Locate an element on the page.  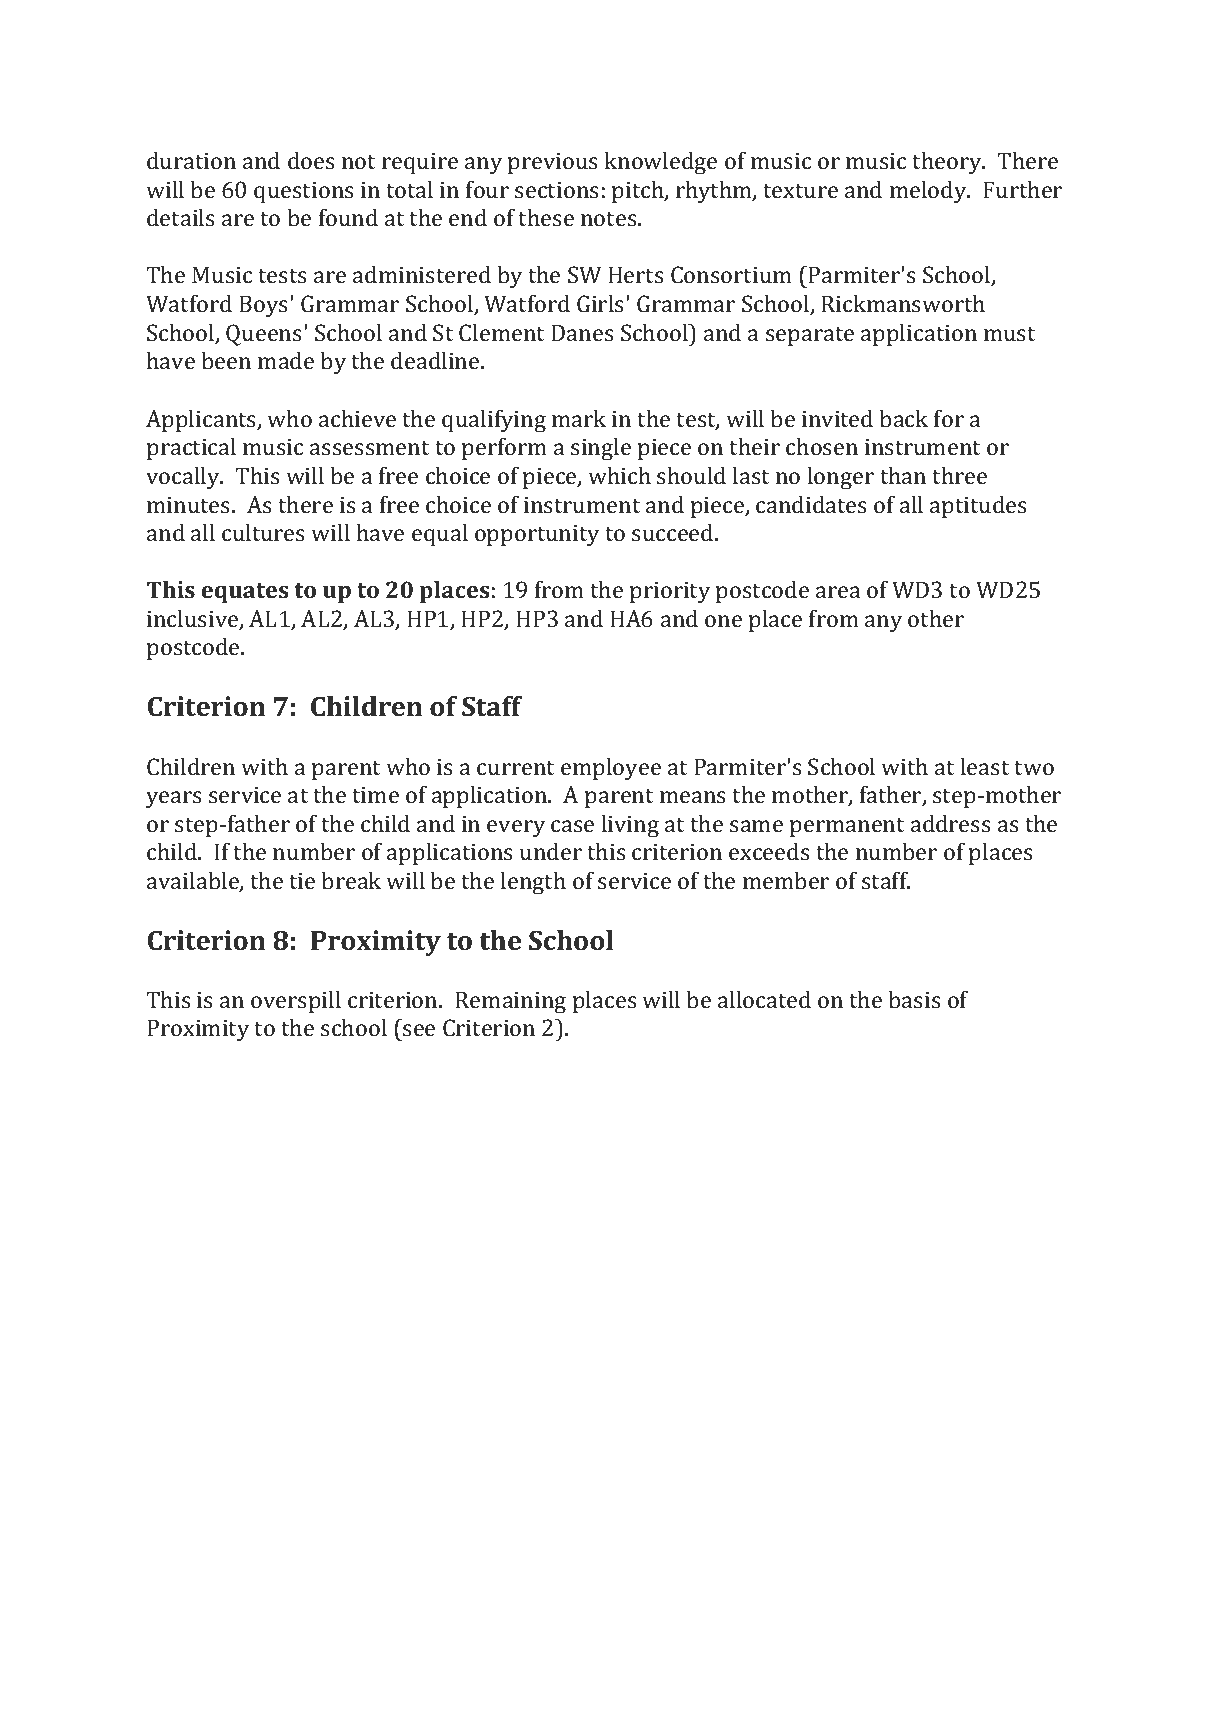
than is located at coordinates (903, 475).
